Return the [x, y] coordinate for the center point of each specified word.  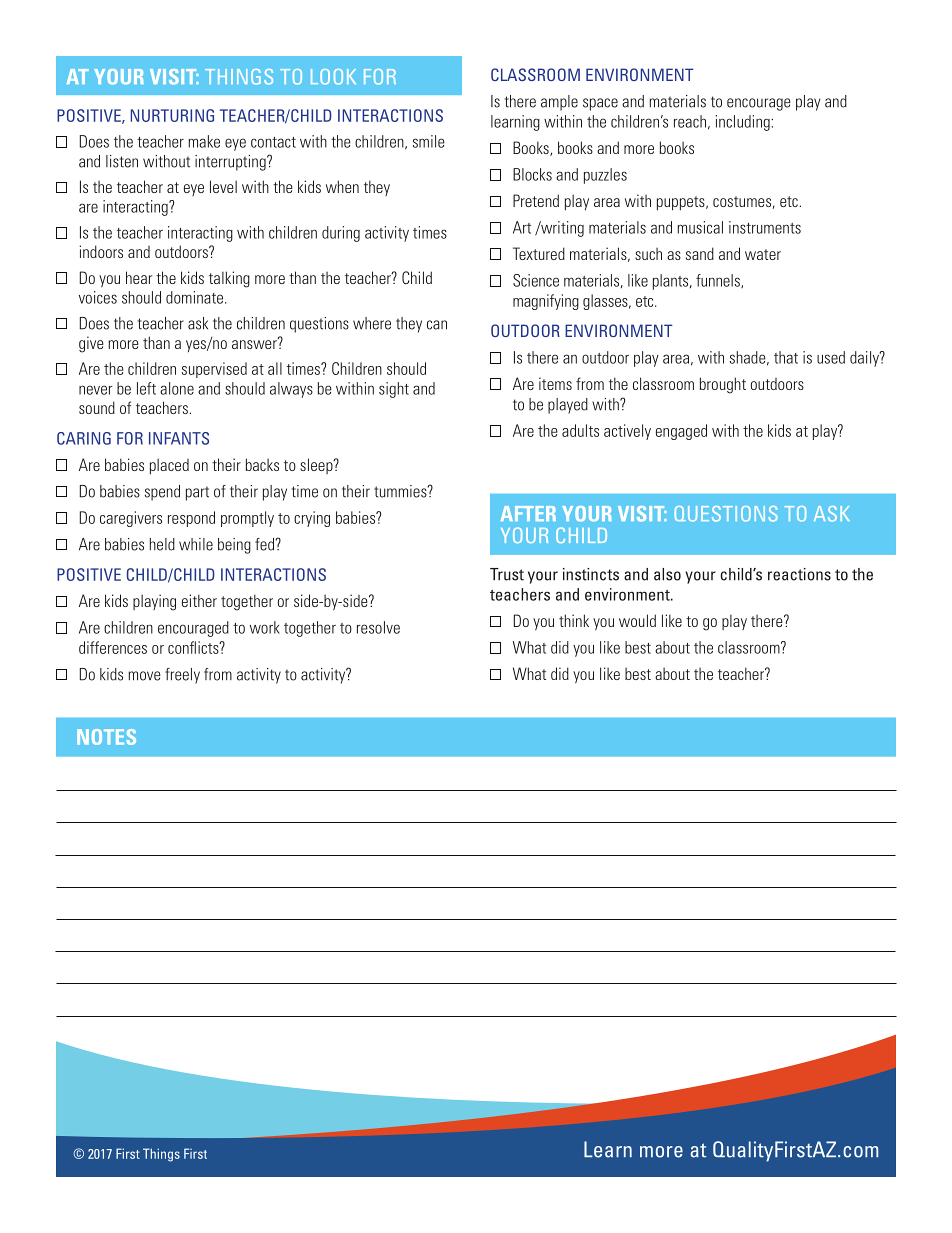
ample [559, 103]
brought [722, 385]
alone [177, 388]
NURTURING [172, 115]
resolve [378, 627]
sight [394, 390]
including [744, 123]
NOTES [106, 737]
